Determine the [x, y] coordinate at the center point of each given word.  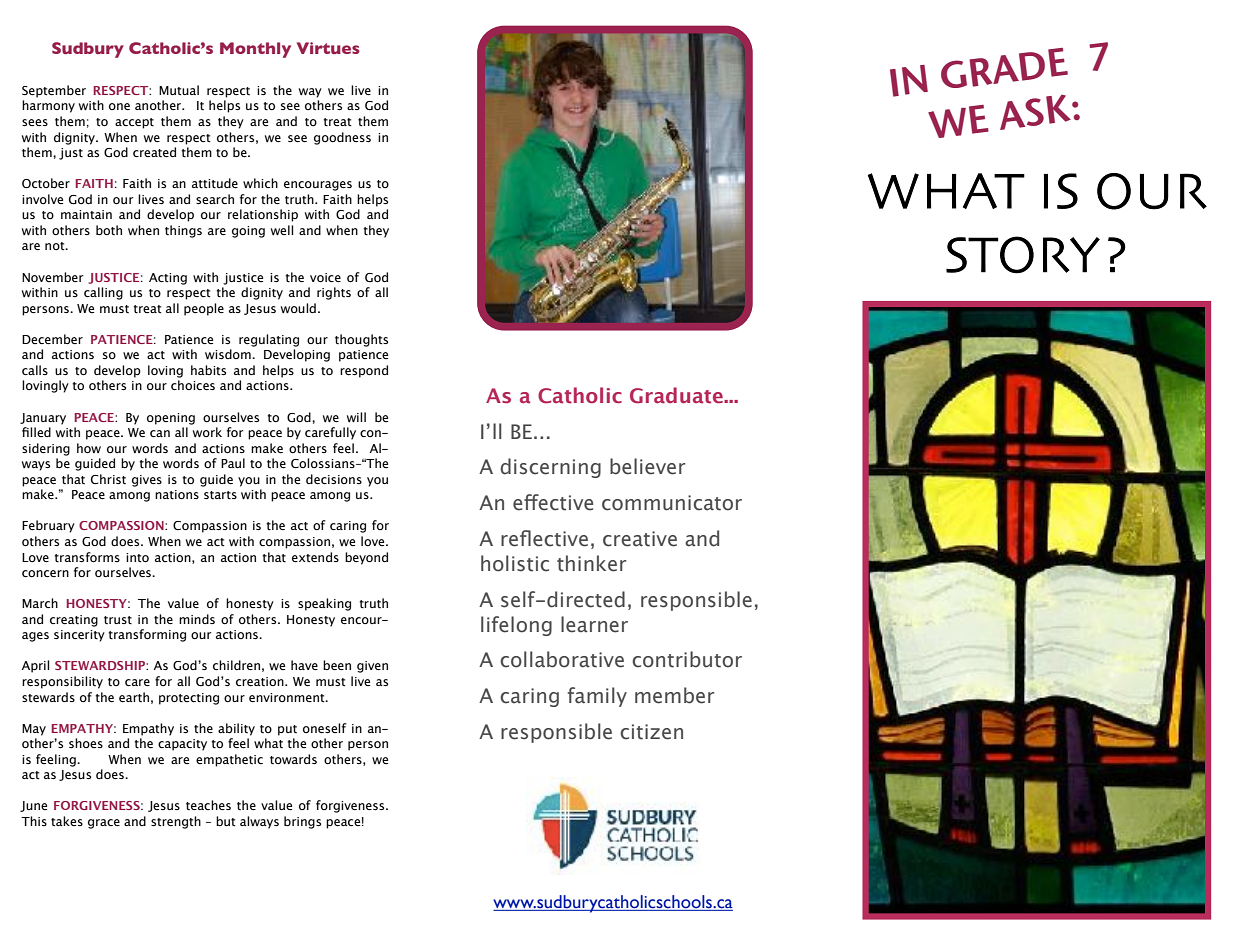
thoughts [361, 340]
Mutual [179, 90]
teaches [208, 805]
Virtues [328, 48]
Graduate [677, 395]
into [137, 558]
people [204, 309]
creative [640, 539]
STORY [1023, 255]
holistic [515, 563]
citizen [651, 732]
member [674, 695]
